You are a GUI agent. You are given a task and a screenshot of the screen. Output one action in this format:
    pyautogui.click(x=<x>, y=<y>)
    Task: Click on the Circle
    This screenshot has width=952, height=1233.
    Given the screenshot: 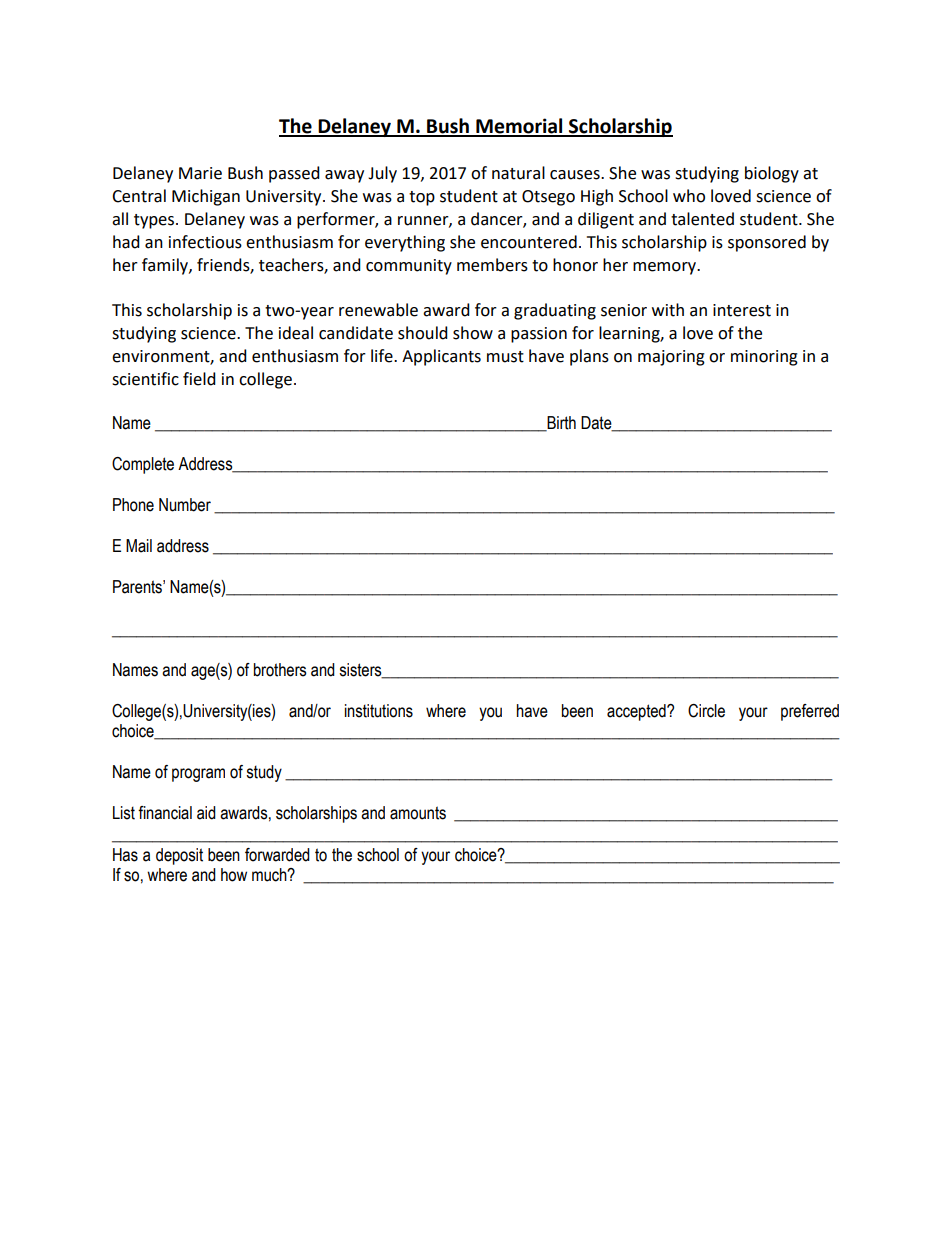 What is the action you would take?
    pyautogui.click(x=706, y=711)
